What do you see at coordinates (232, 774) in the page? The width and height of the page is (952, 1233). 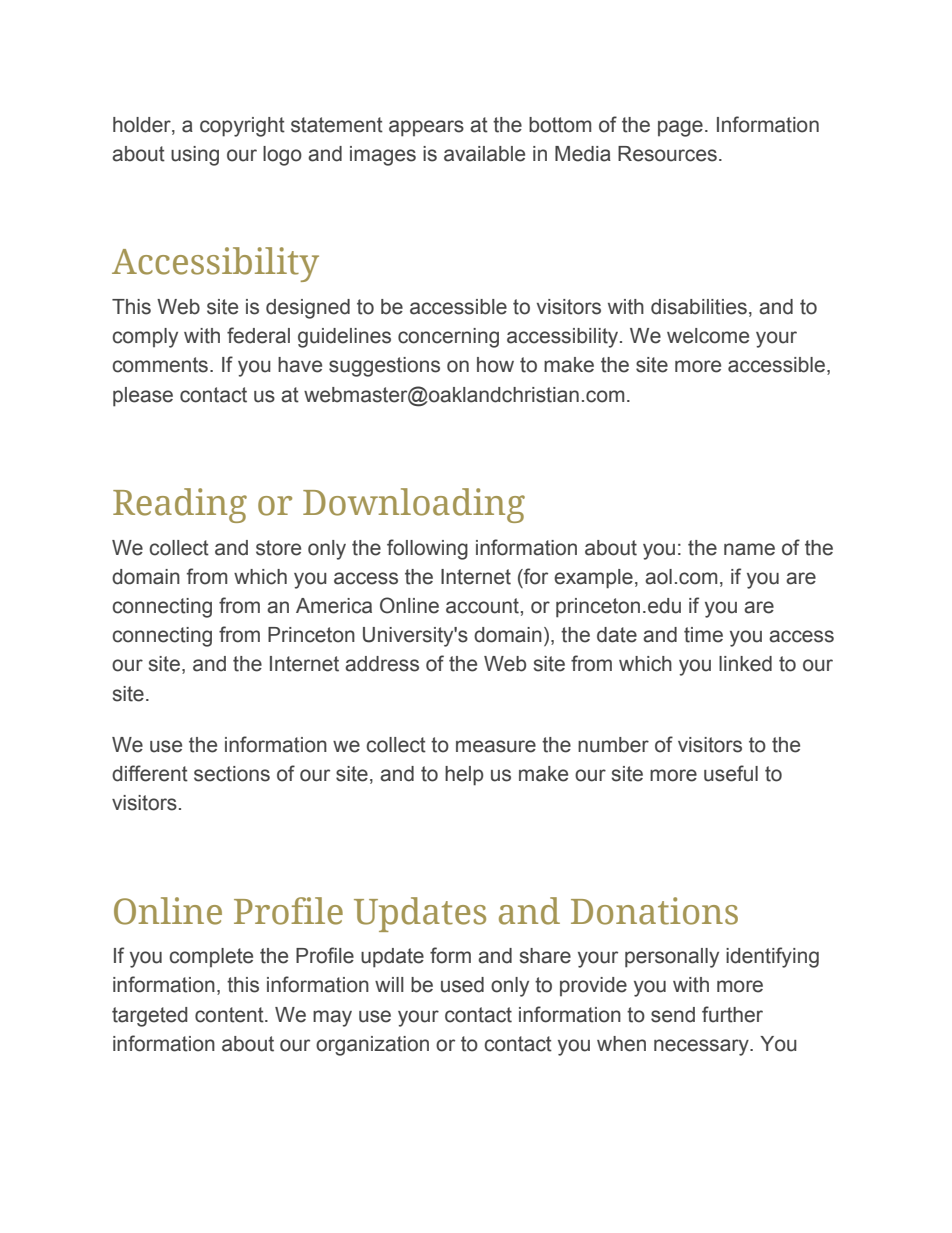 I see `sections` at bounding box center [232, 774].
